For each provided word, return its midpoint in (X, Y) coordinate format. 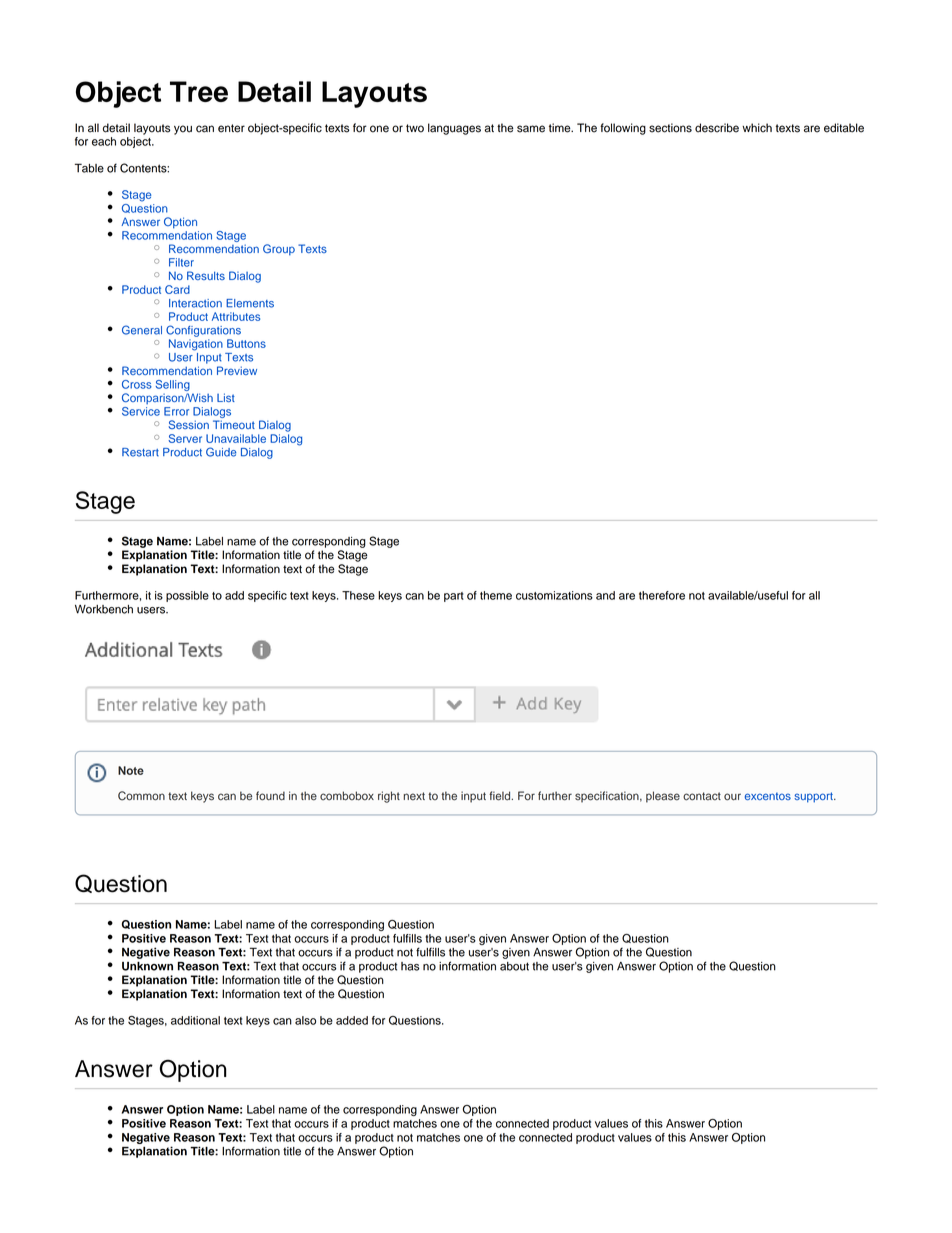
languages (454, 129)
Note (131, 770)
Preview (237, 370)
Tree (199, 91)
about (514, 966)
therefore (662, 595)
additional (195, 1020)
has (410, 966)
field (501, 796)
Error (176, 411)
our (732, 797)
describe (717, 128)
